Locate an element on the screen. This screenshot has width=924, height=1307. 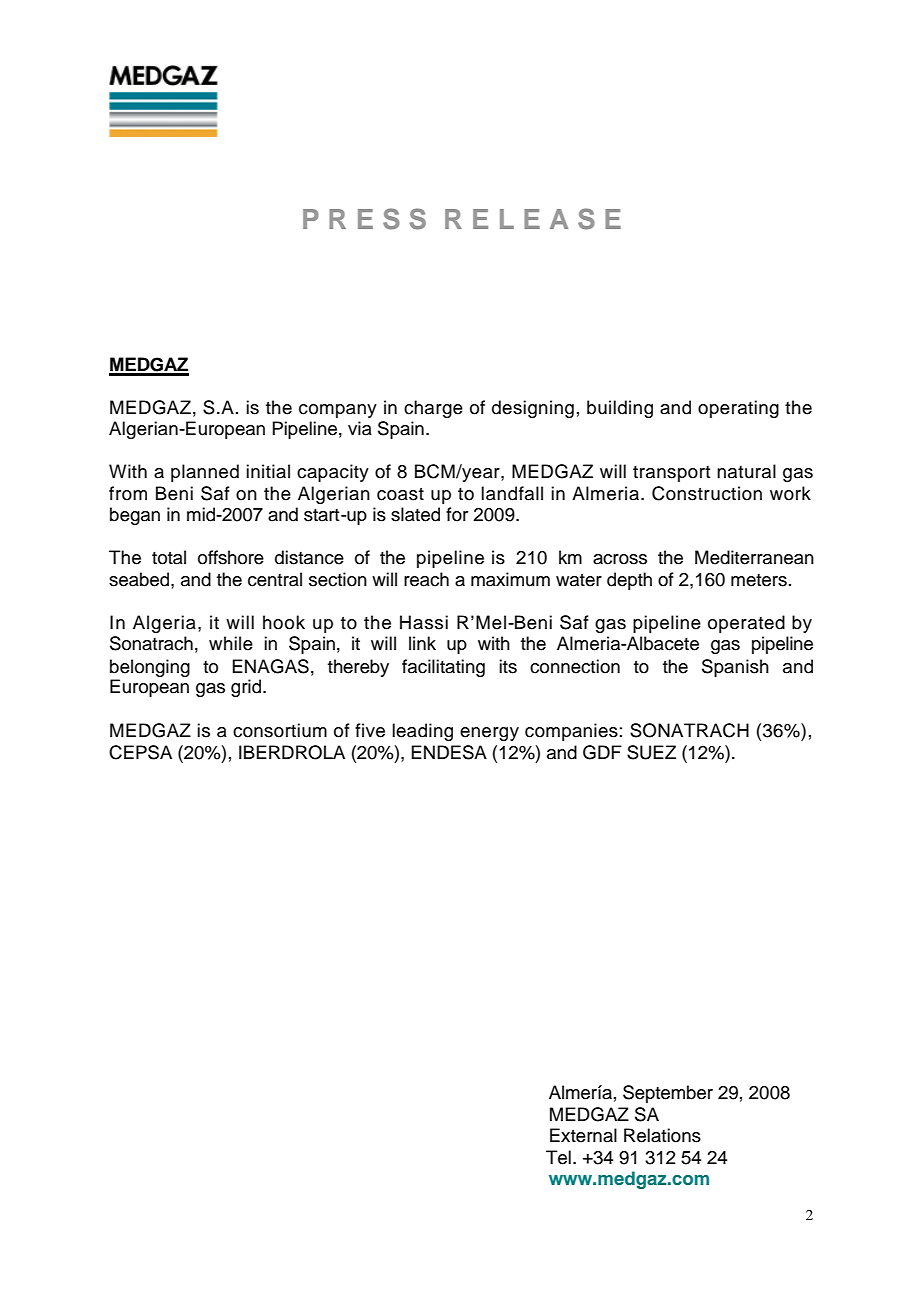
charge is located at coordinates (433, 409).
